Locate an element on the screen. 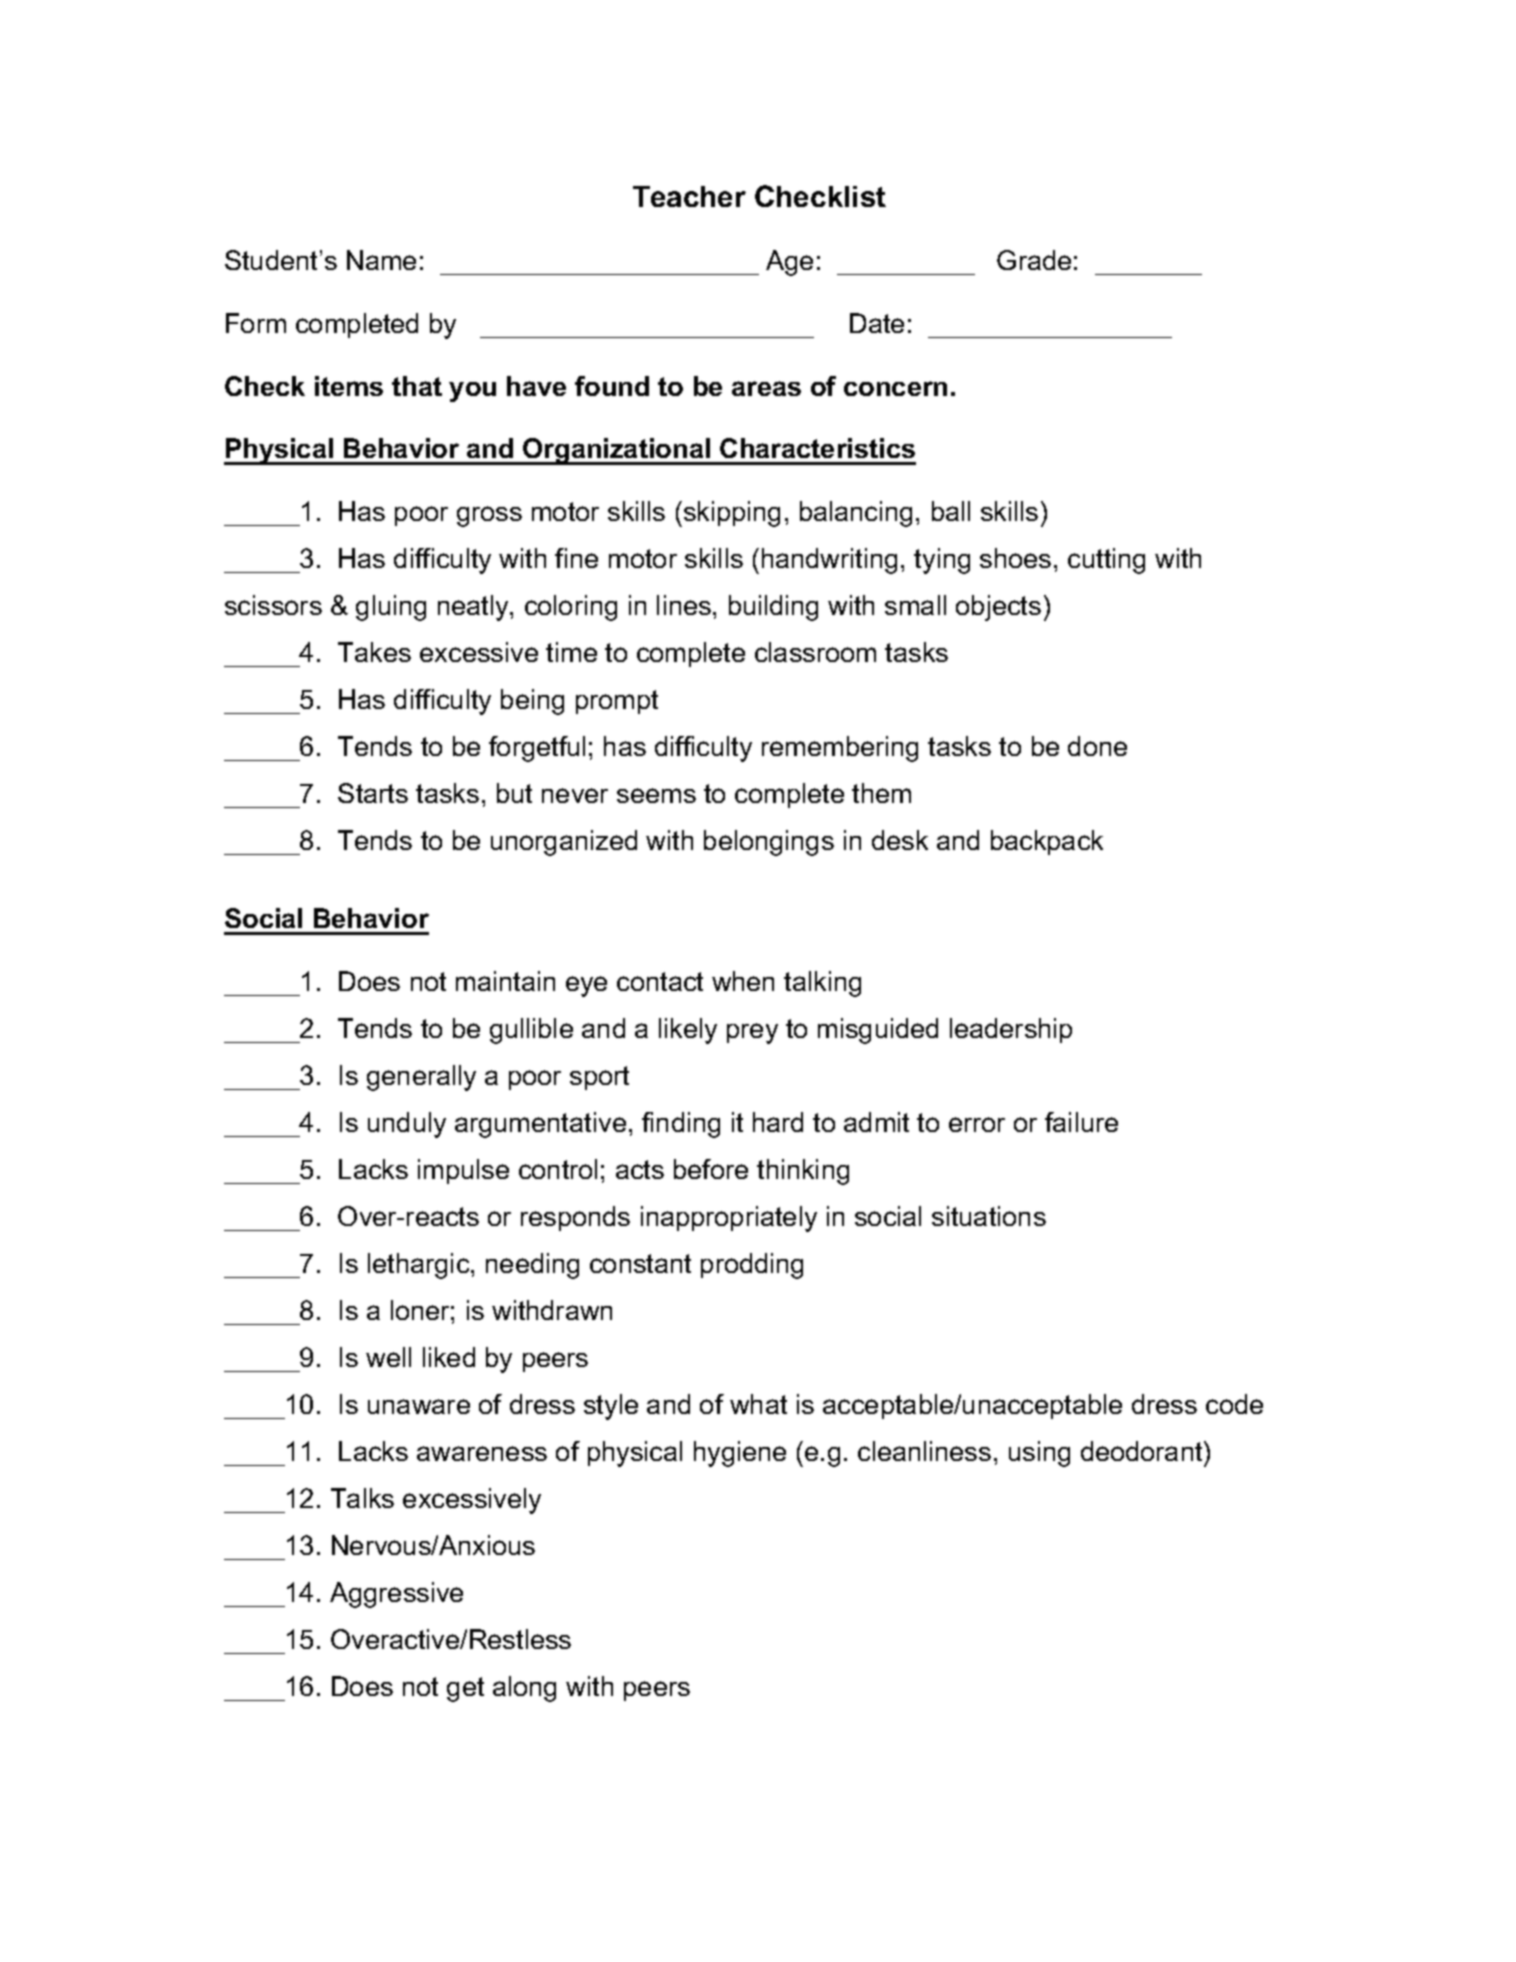  Age is located at coordinates (789, 263).
